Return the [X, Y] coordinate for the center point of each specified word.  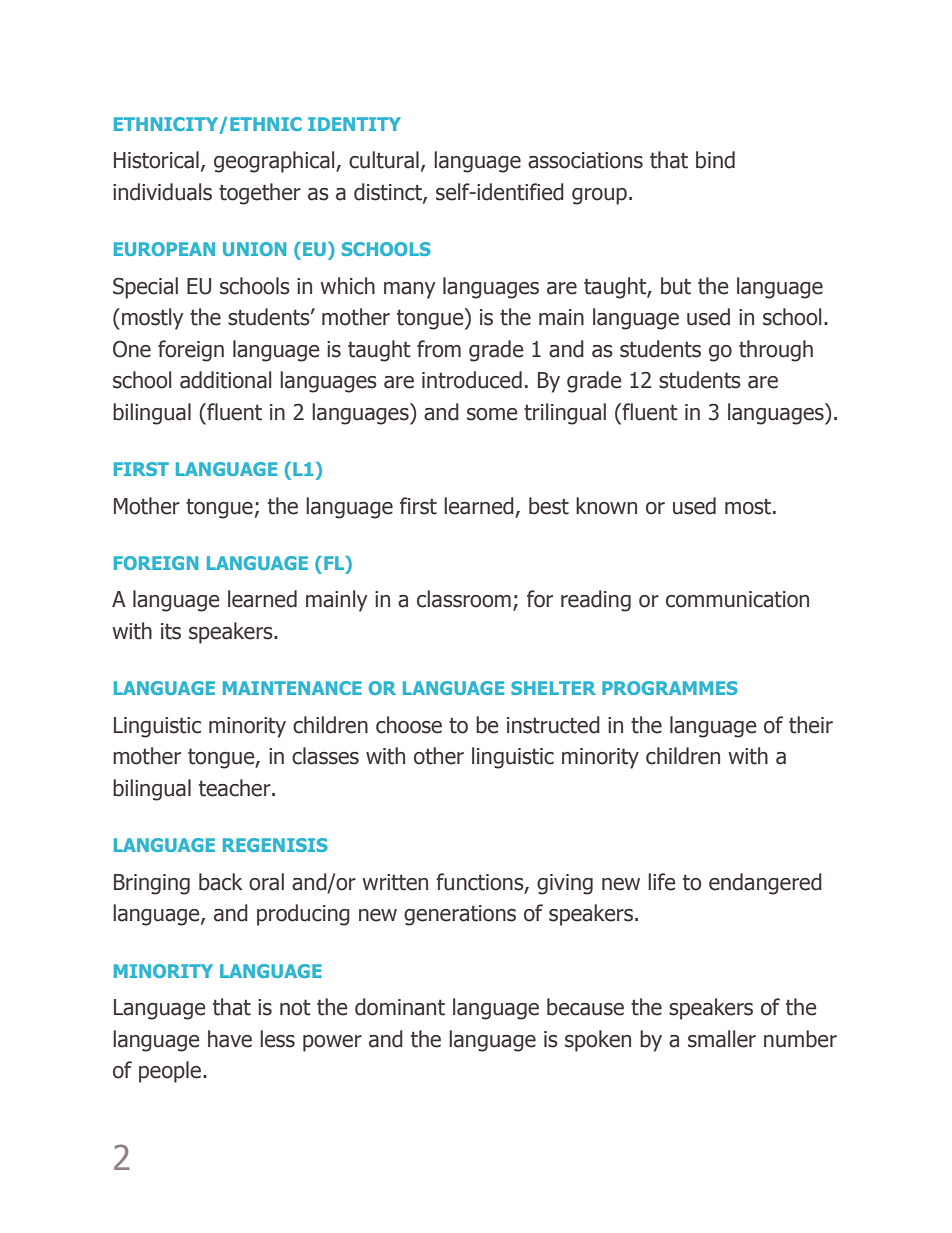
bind [715, 160]
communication [737, 599]
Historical [156, 160]
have [230, 1039]
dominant [400, 1007]
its [171, 631]
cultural [384, 160]
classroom [464, 599]
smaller [722, 1039]
